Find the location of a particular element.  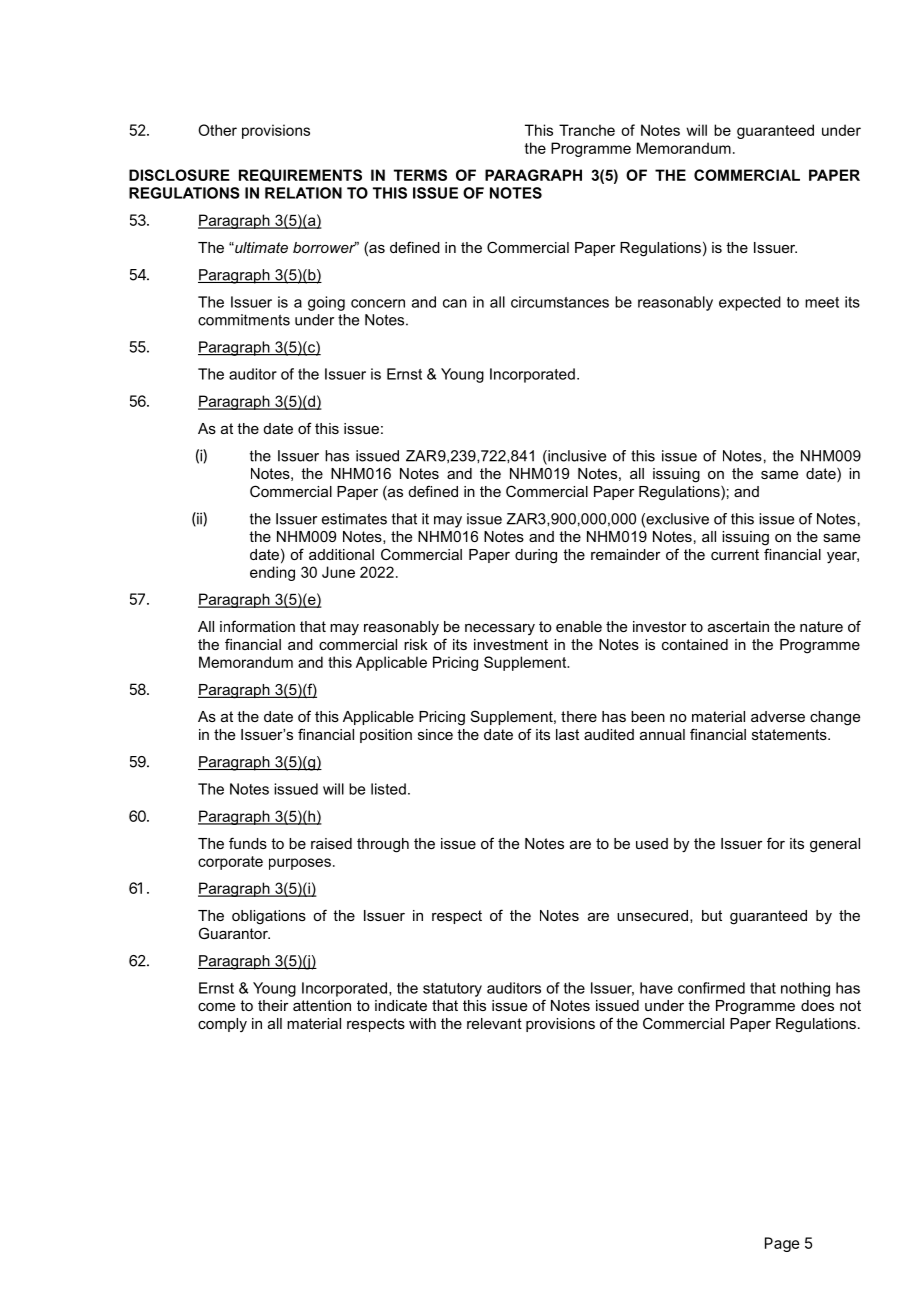

REQUIREMENTS is located at coordinates (300, 175).
